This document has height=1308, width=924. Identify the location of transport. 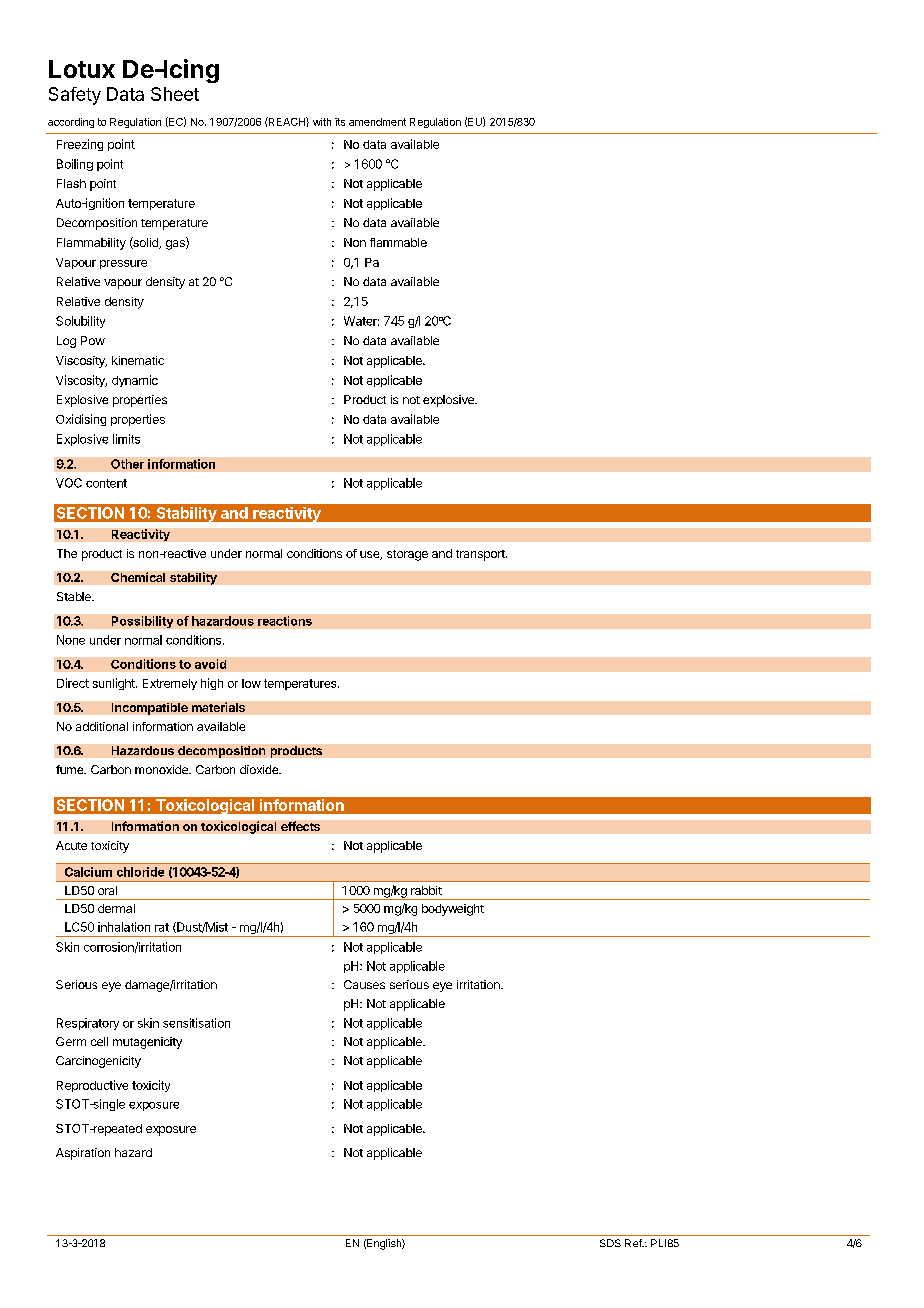
(481, 555).
